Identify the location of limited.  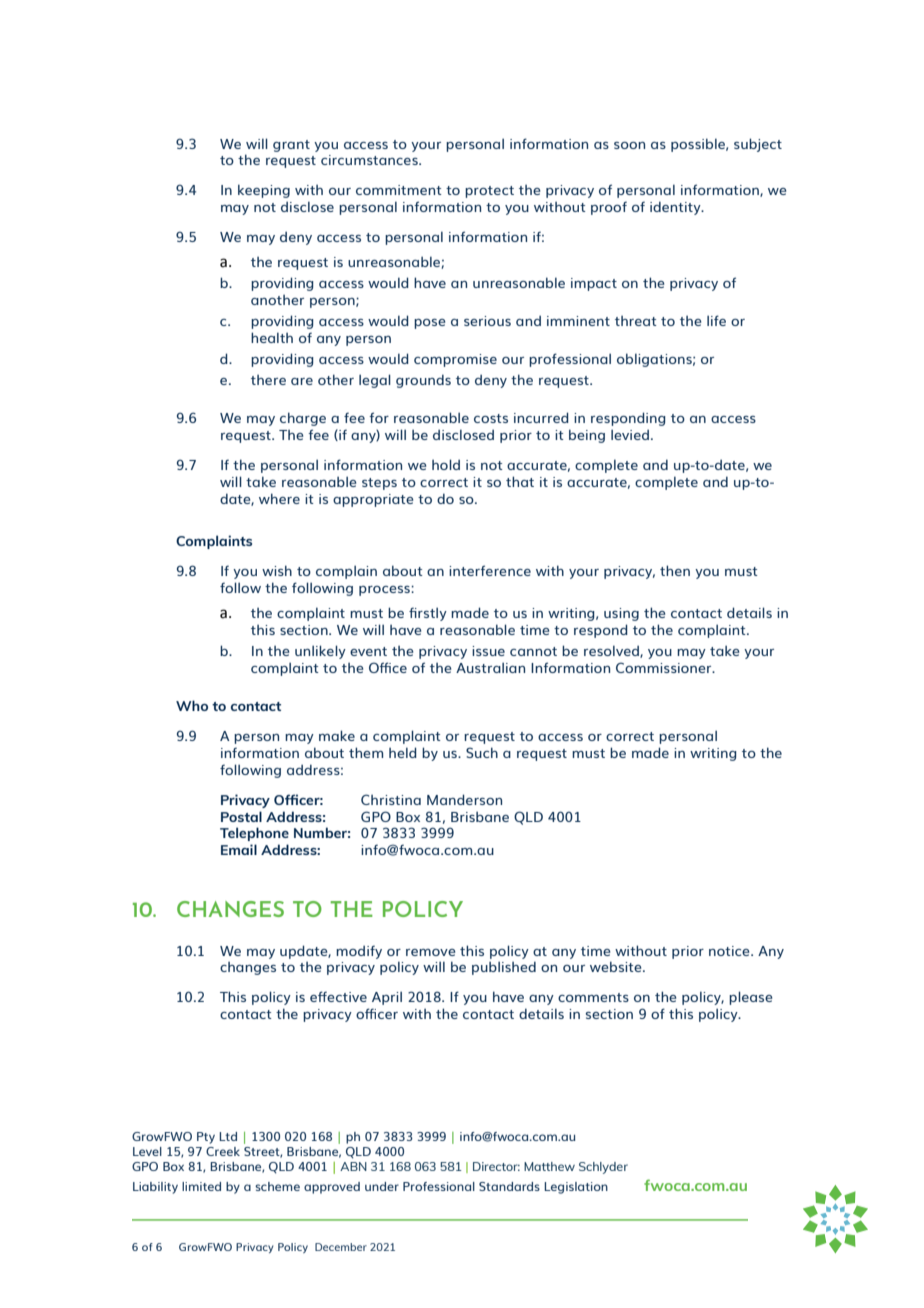
(201, 1186).
